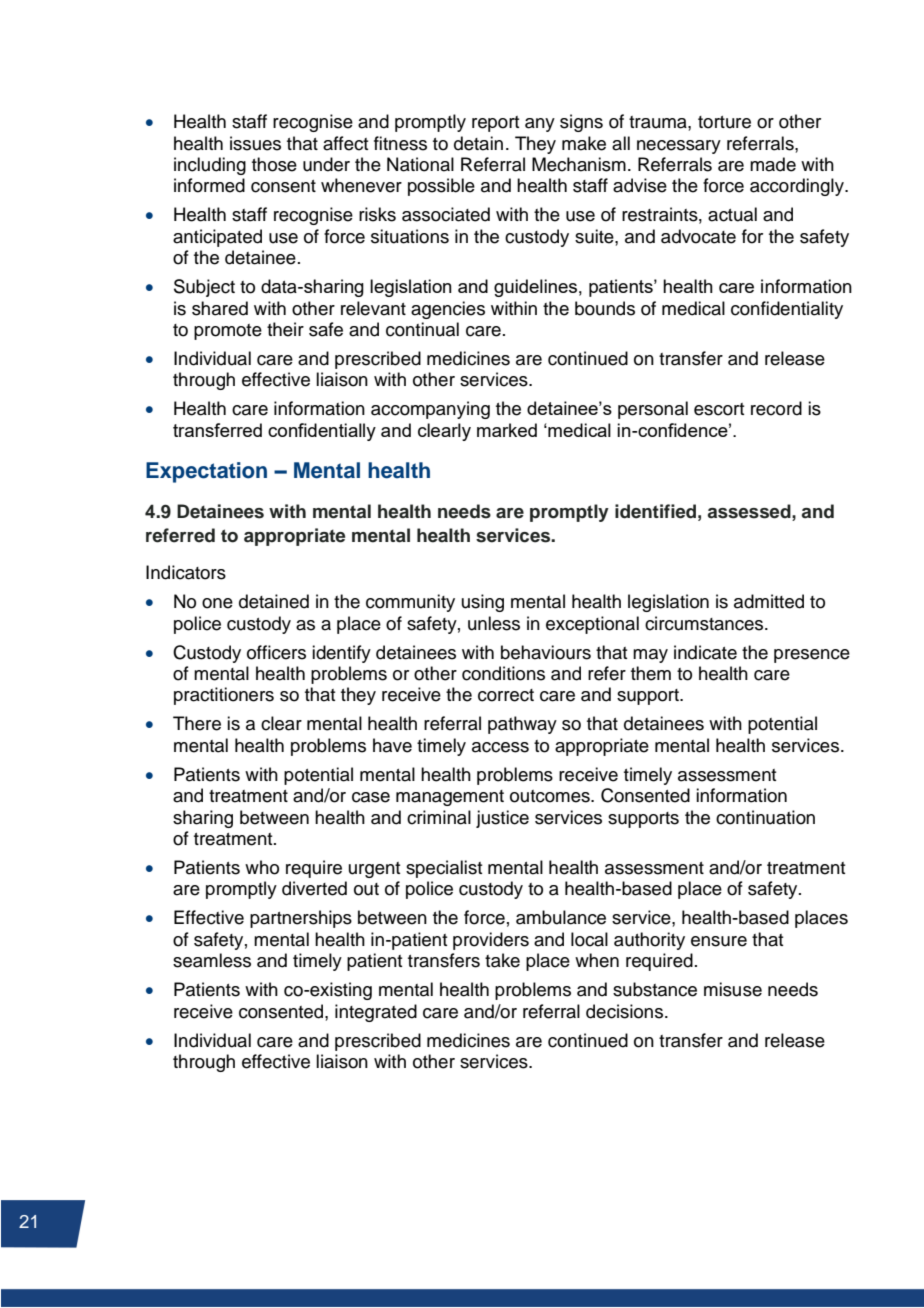  Describe the element at coordinates (769, 601) in the screenshot. I see `admitted` at that location.
